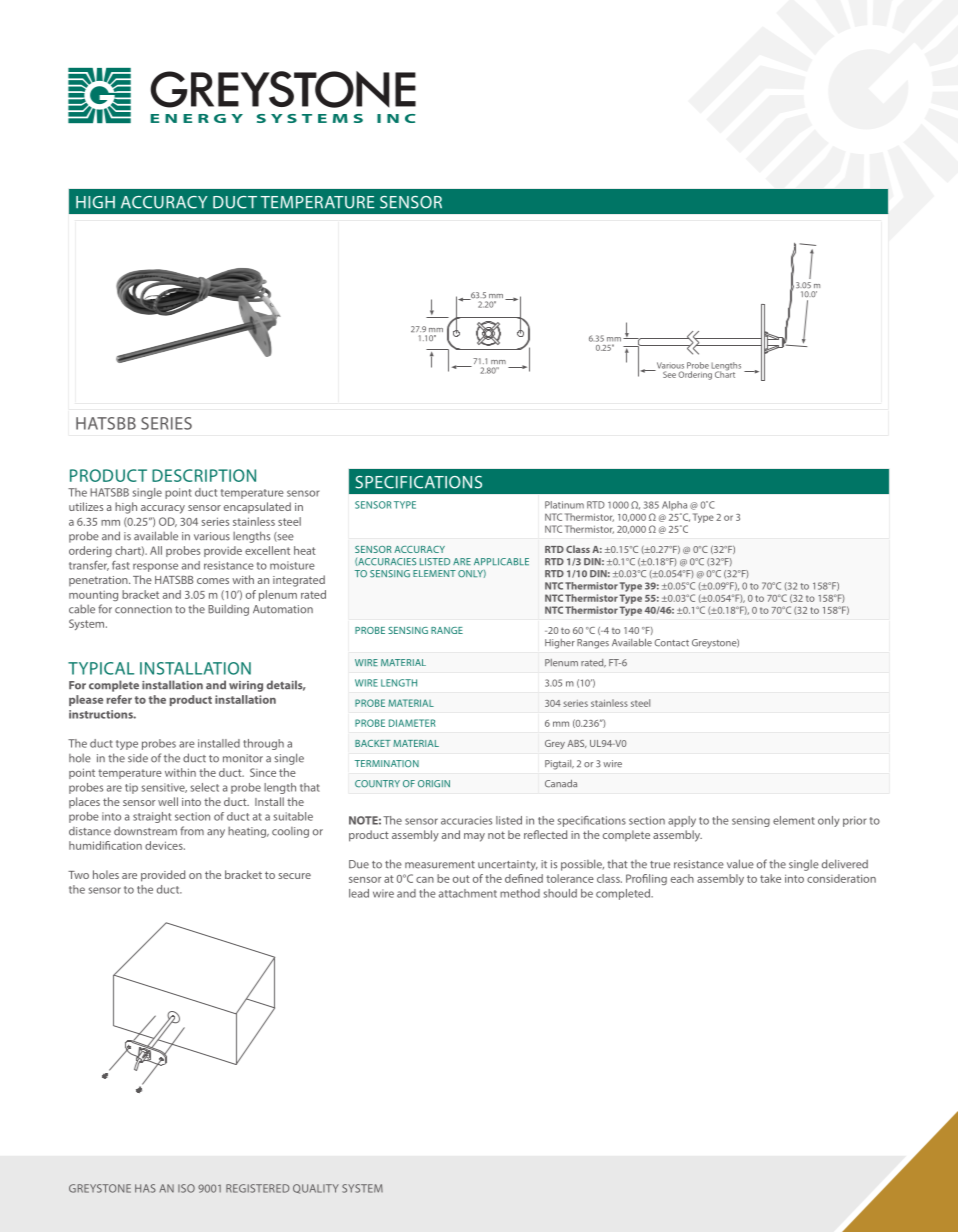  Describe the element at coordinates (564, 505) in the screenshot. I see `Platinum` at that location.
